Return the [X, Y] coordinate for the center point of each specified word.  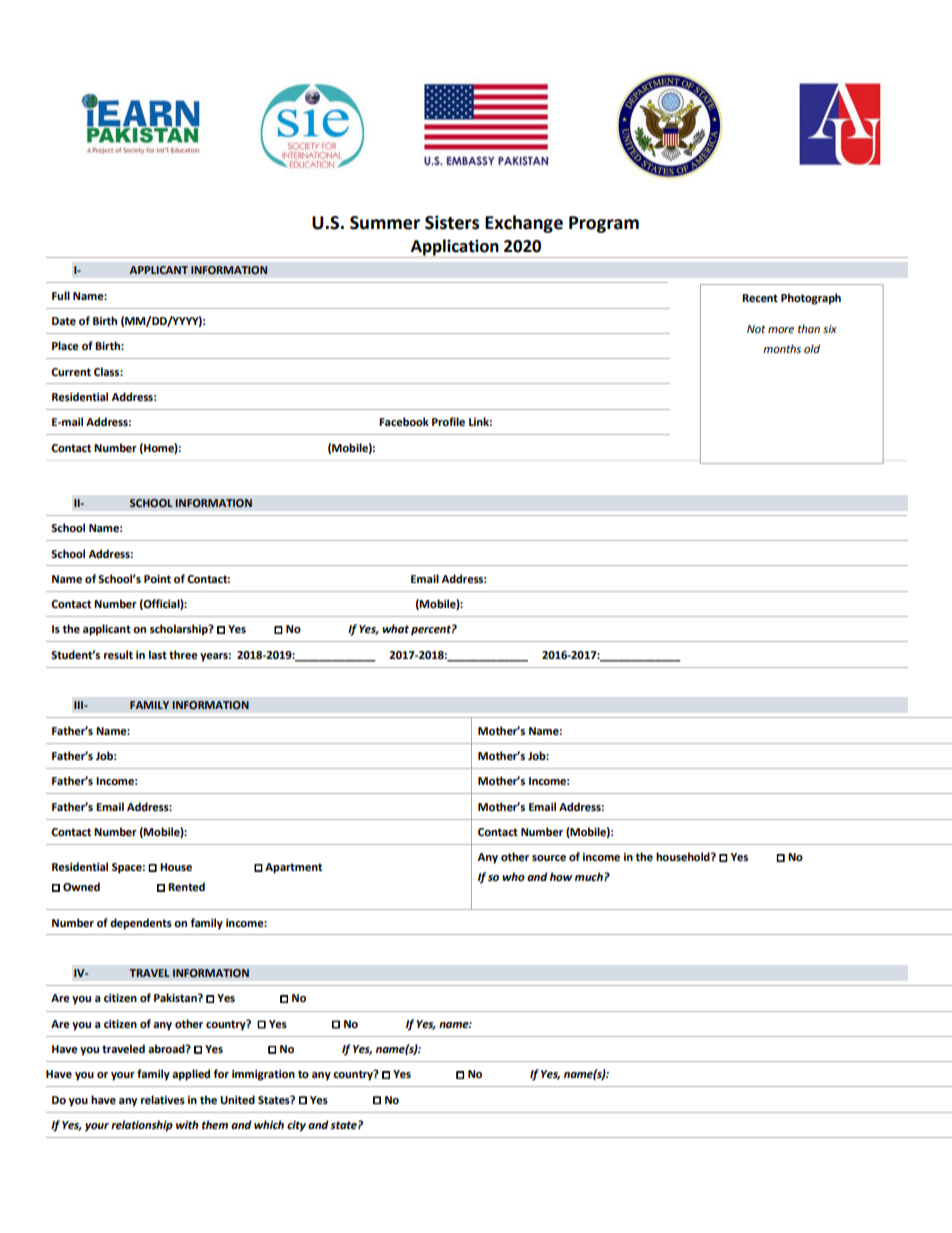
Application [454, 248]
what [395, 629]
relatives [163, 1100]
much [590, 876]
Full [61, 295]
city [296, 1126]
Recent [760, 298]
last [158, 655]
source [549, 858]
